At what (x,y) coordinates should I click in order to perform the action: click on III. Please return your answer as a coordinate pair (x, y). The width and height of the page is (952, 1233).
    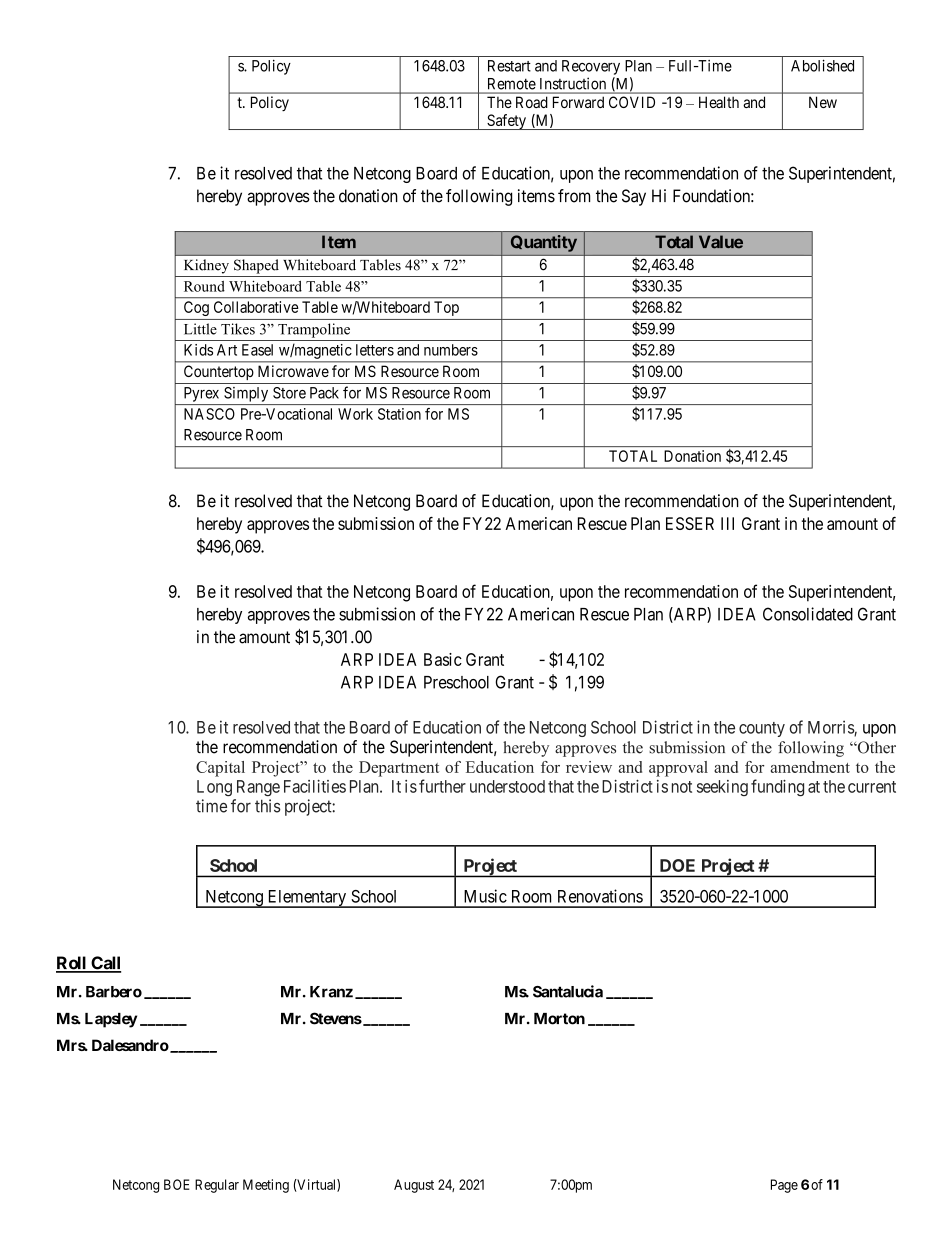
    Looking at the image, I should click on (727, 523).
